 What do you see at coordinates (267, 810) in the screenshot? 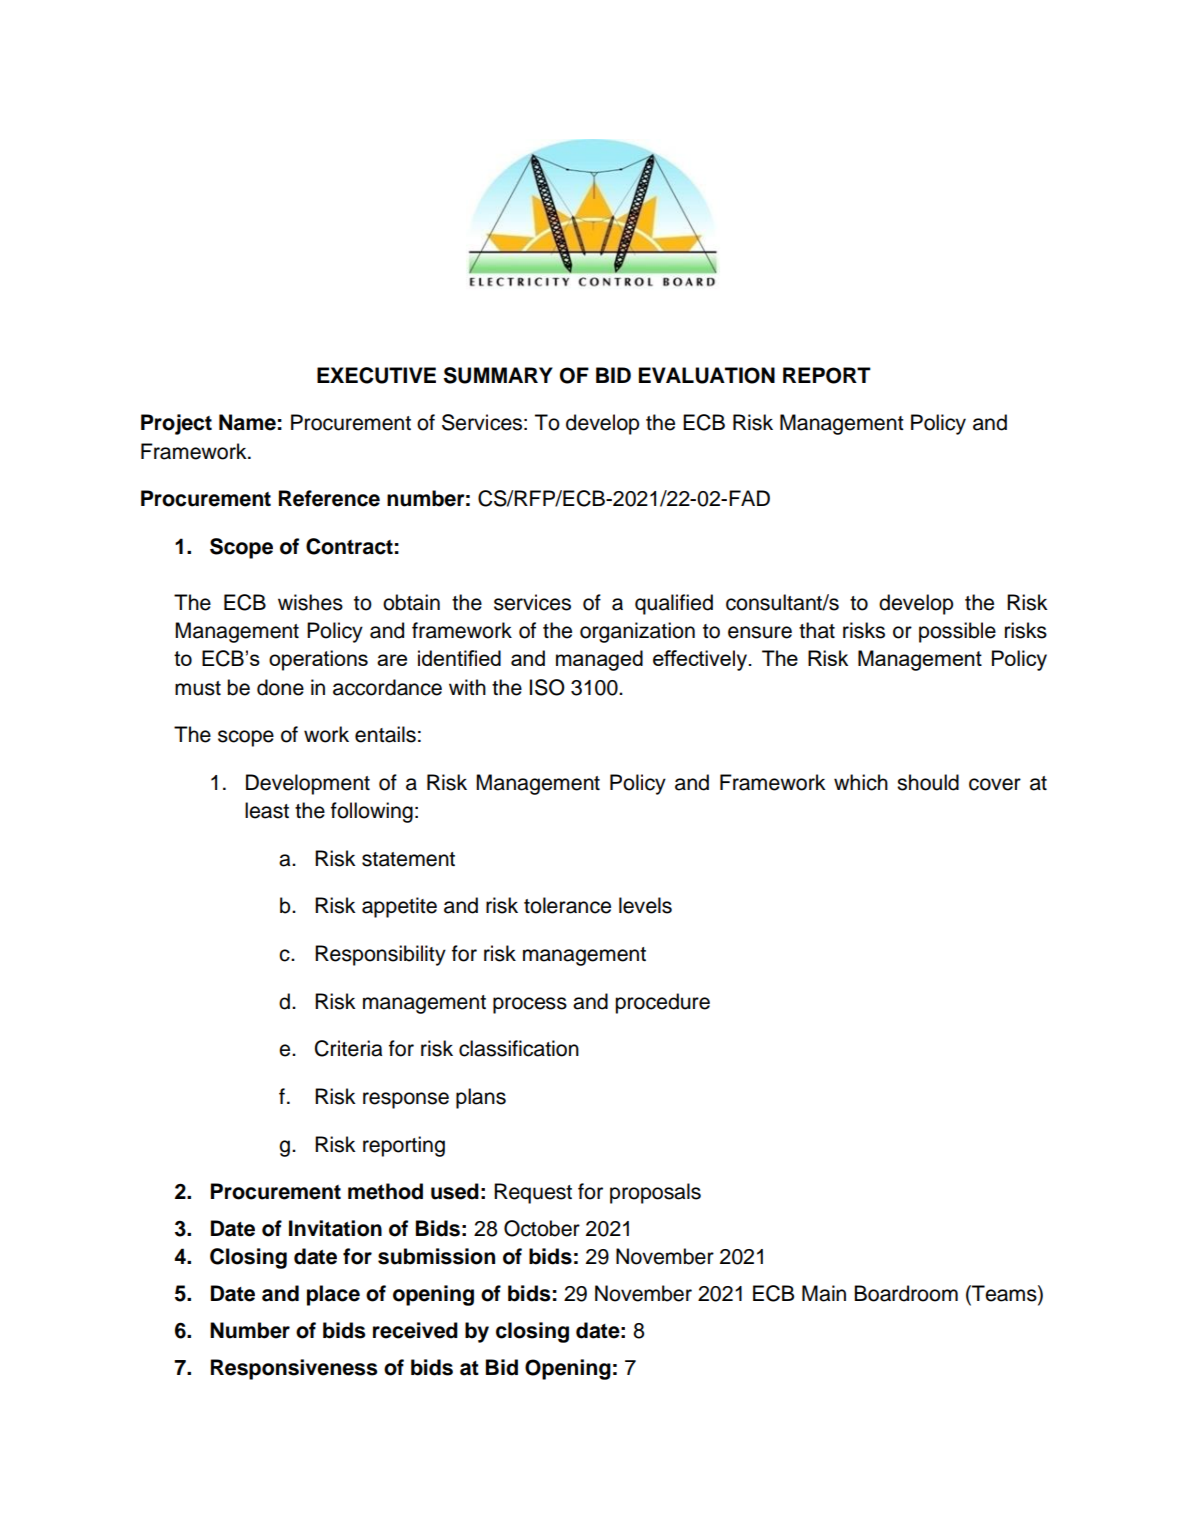
I see `least` at bounding box center [267, 810].
